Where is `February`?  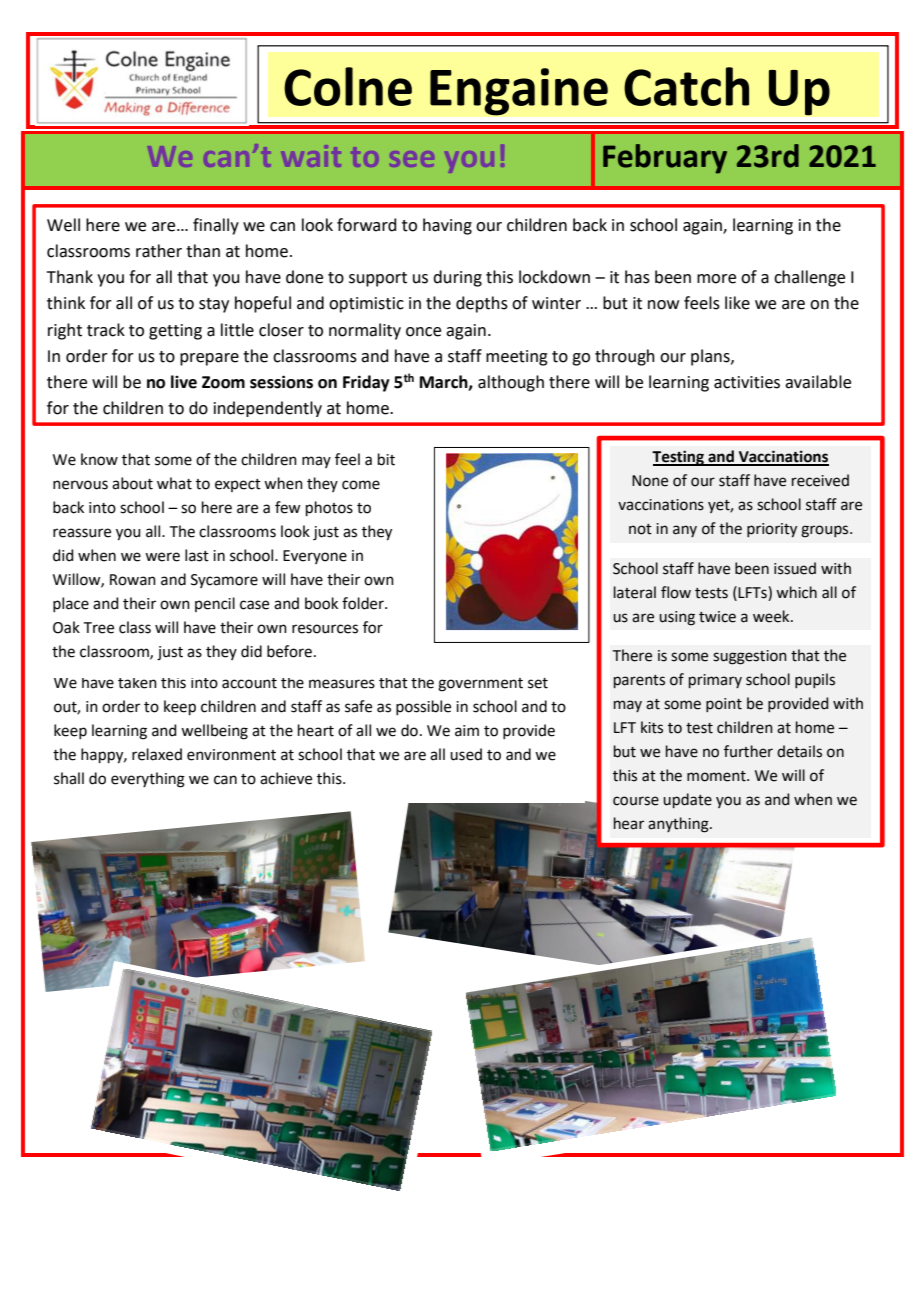
February is located at coordinates (665, 159).
